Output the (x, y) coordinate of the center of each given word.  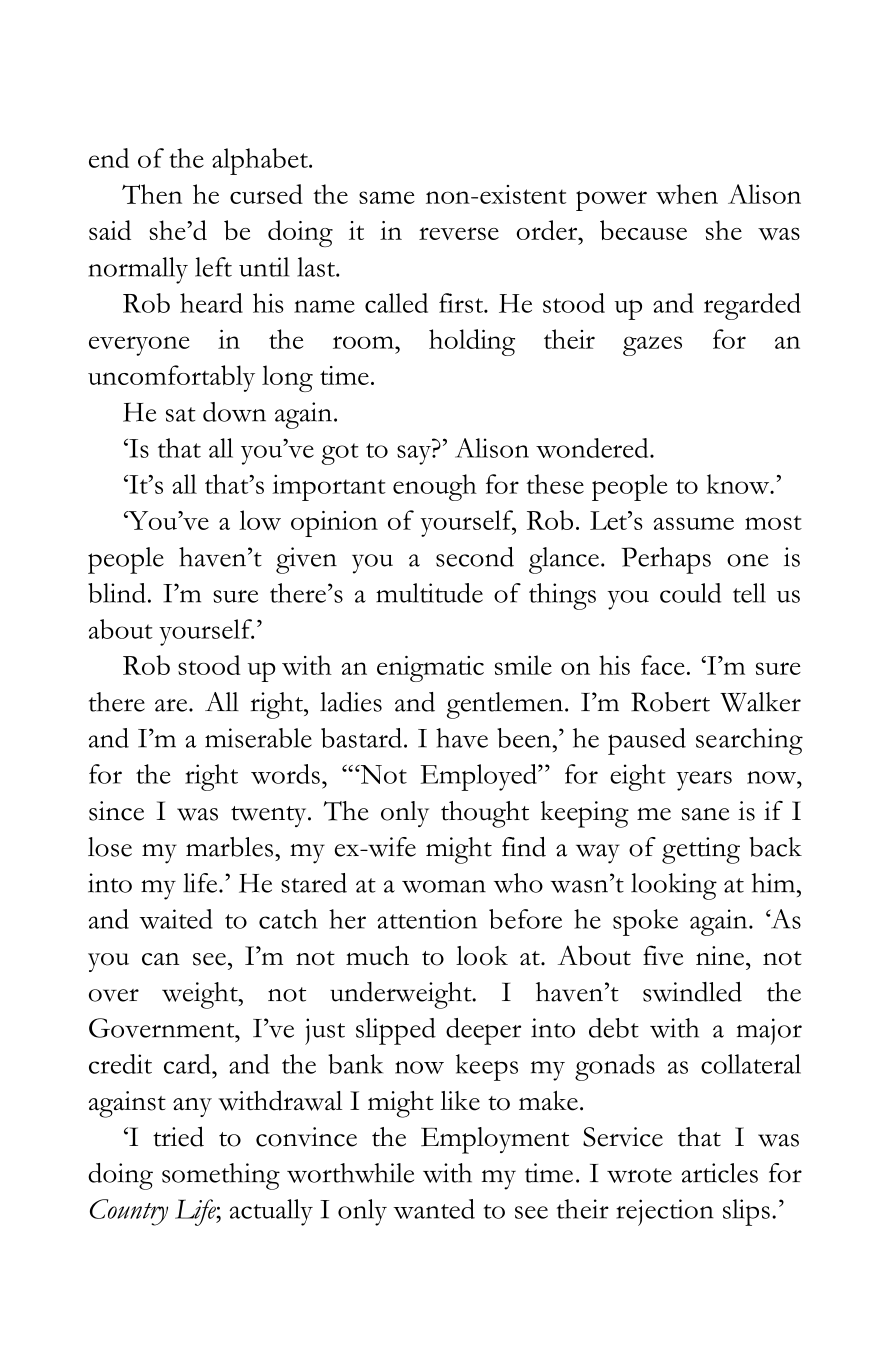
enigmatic (430, 669)
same (387, 197)
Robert (670, 702)
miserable (258, 738)
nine (720, 956)
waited (176, 919)
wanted (434, 1209)
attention (427, 919)
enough (435, 487)
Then (152, 194)
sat (181, 414)
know (739, 484)
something (221, 1176)
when (687, 194)
